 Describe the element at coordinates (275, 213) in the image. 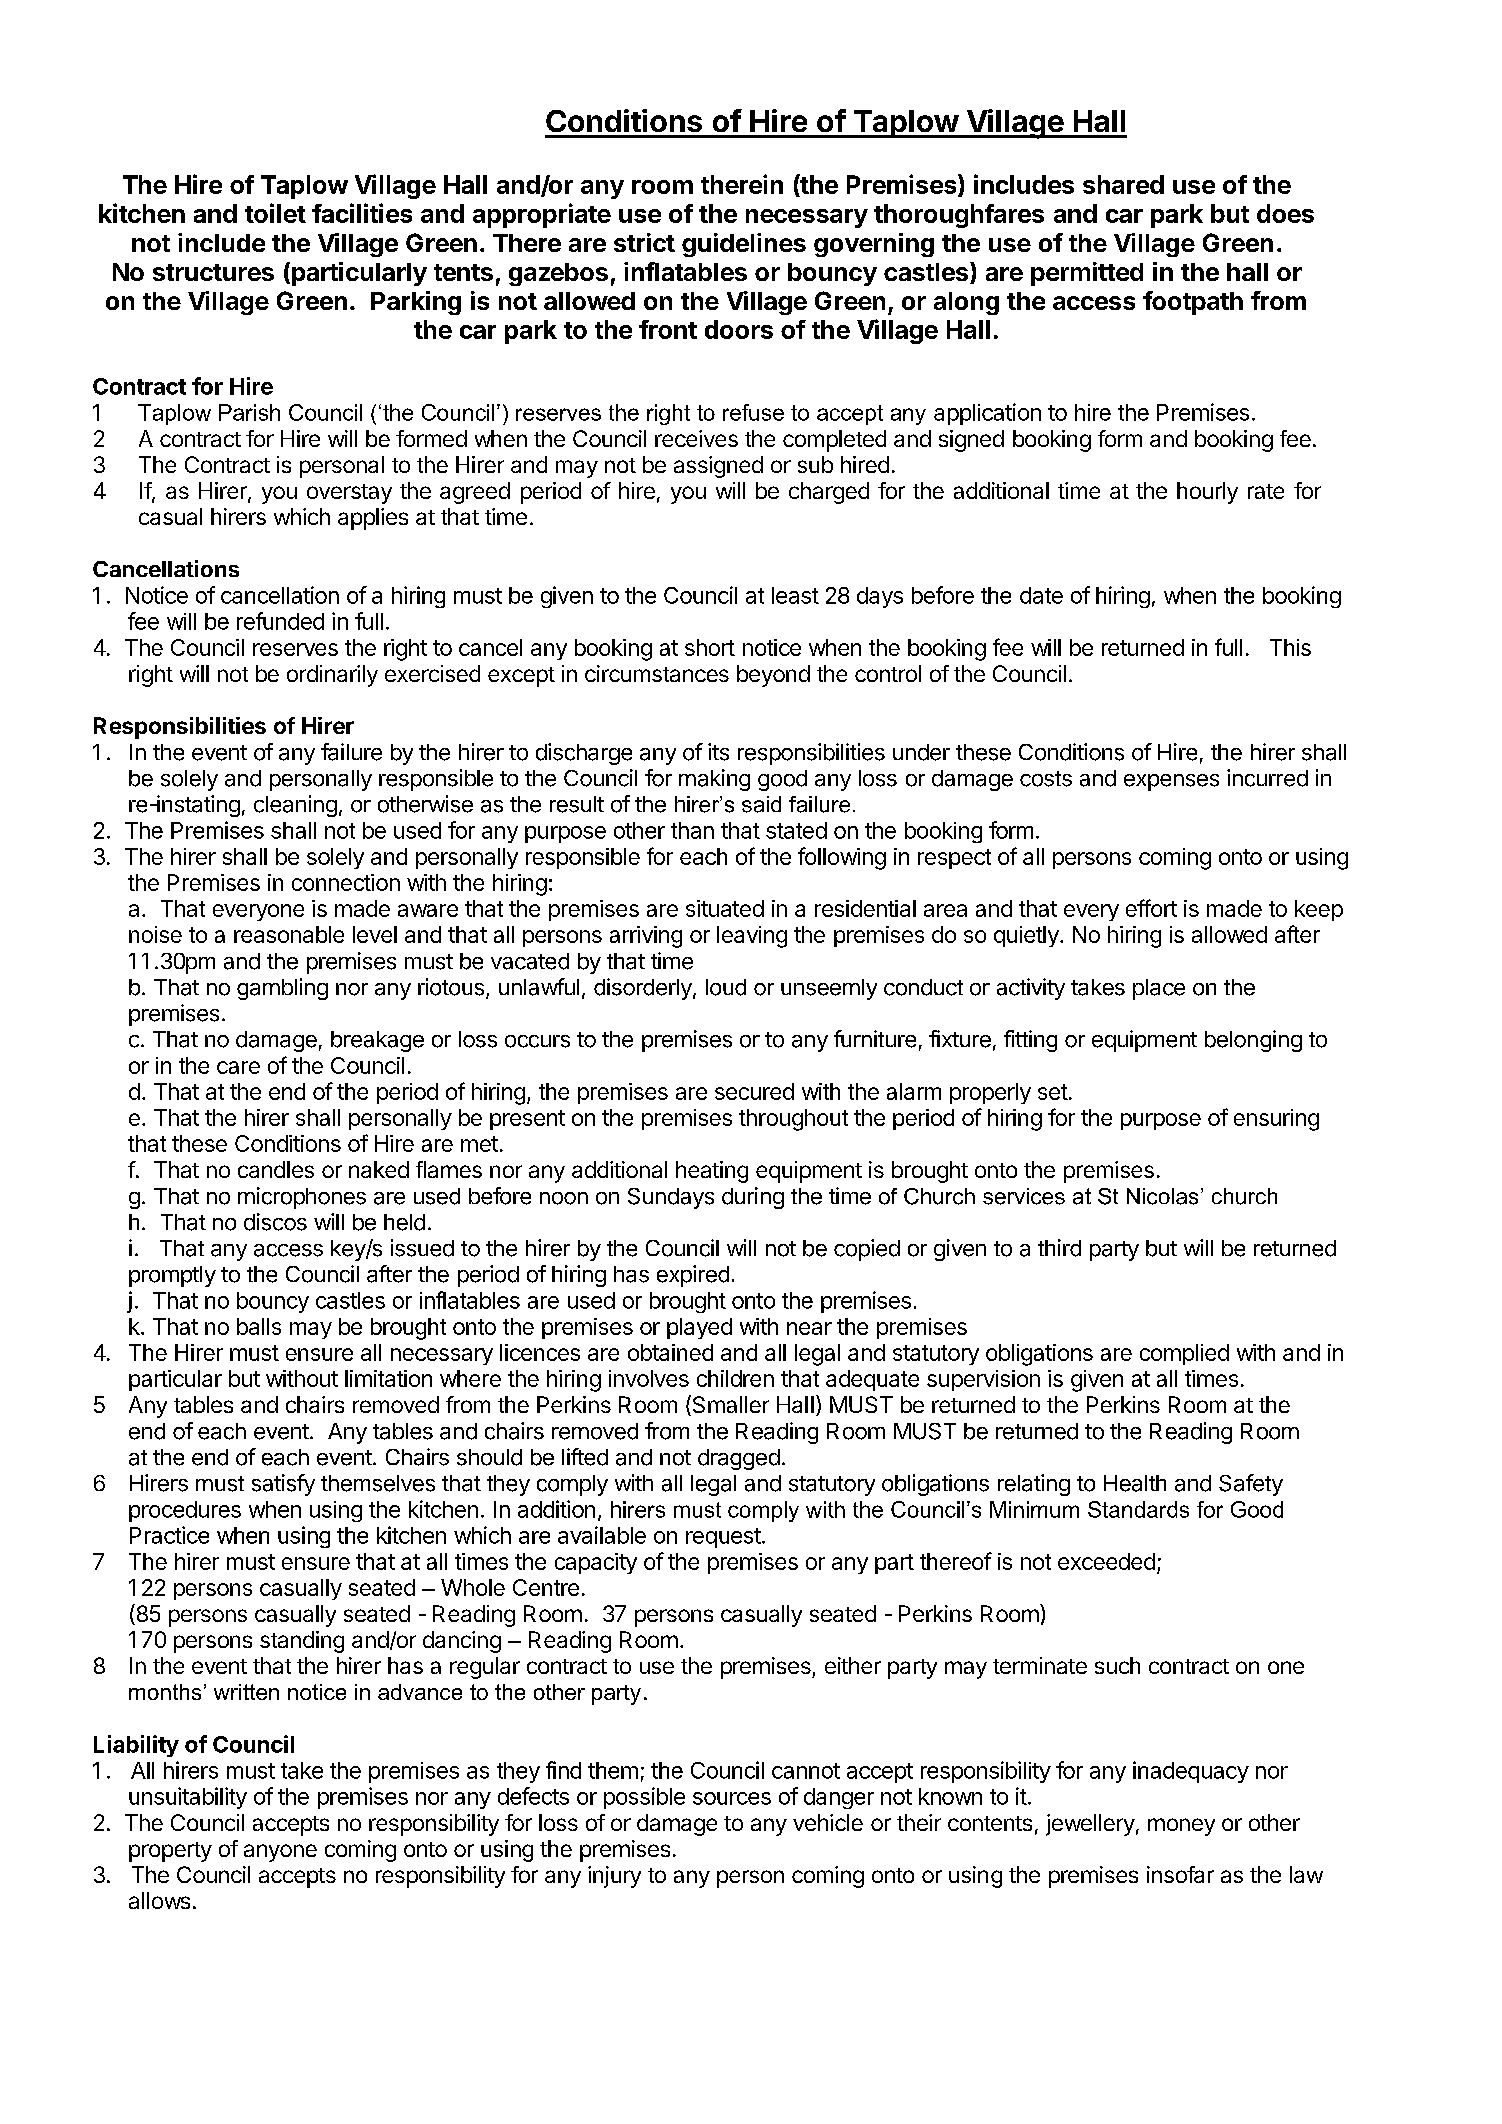

I see `toilet` at that location.
